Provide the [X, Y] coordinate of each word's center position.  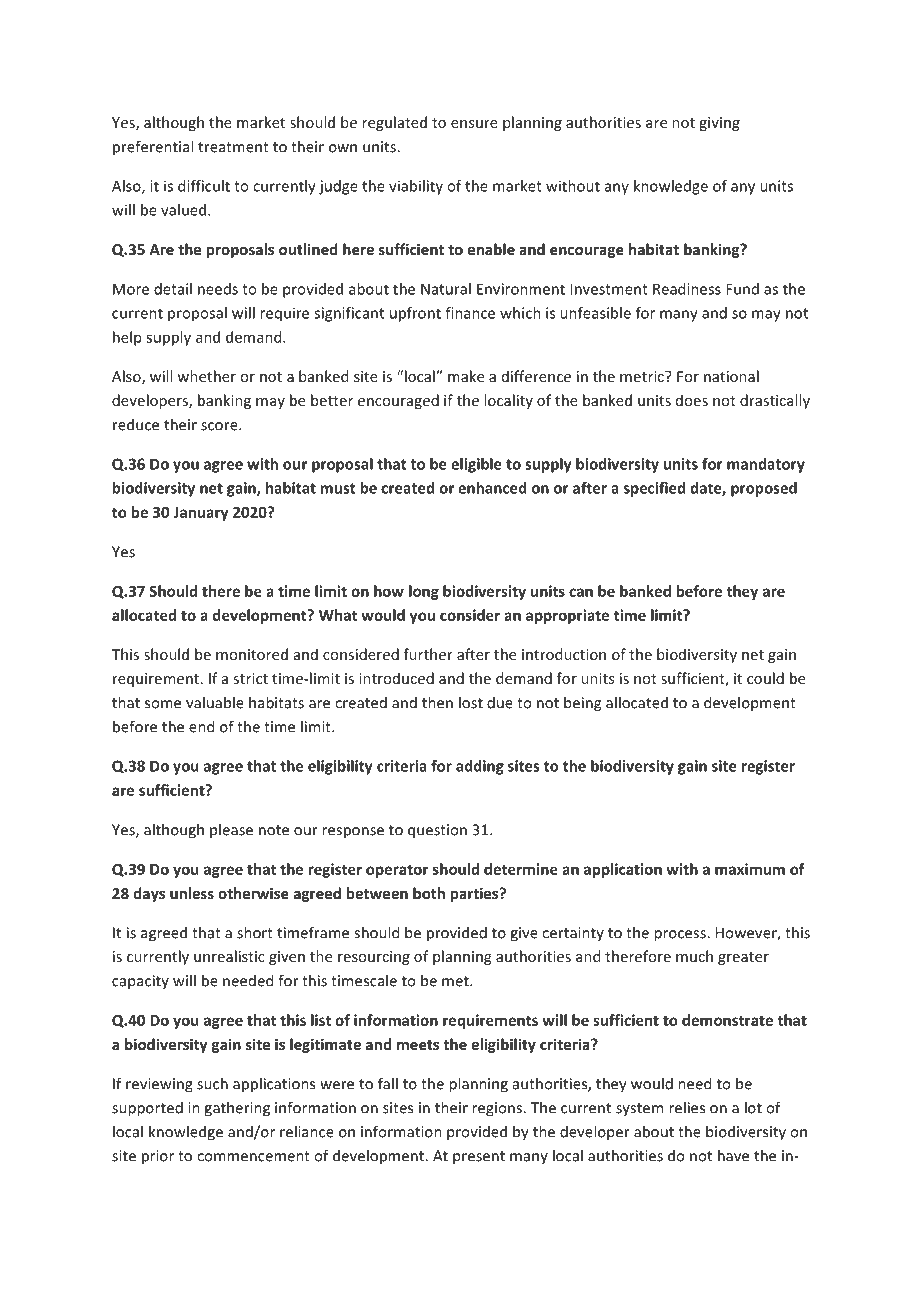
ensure [474, 124]
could [765, 678]
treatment [233, 147]
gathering [237, 1109]
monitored [252, 654]
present [479, 1158]
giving [719, 124]
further [428, 654]
